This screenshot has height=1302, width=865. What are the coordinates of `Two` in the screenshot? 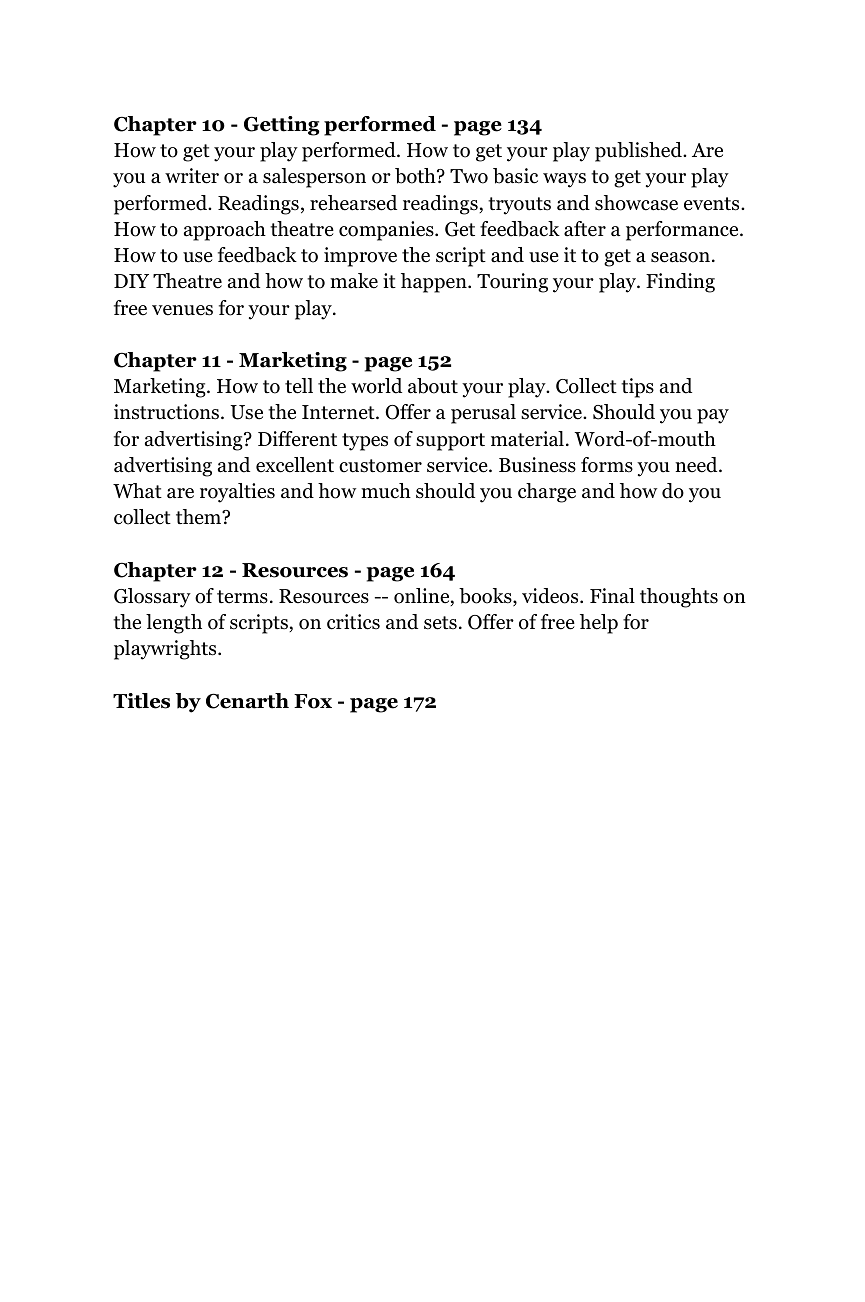 It's located at (469, 176).
